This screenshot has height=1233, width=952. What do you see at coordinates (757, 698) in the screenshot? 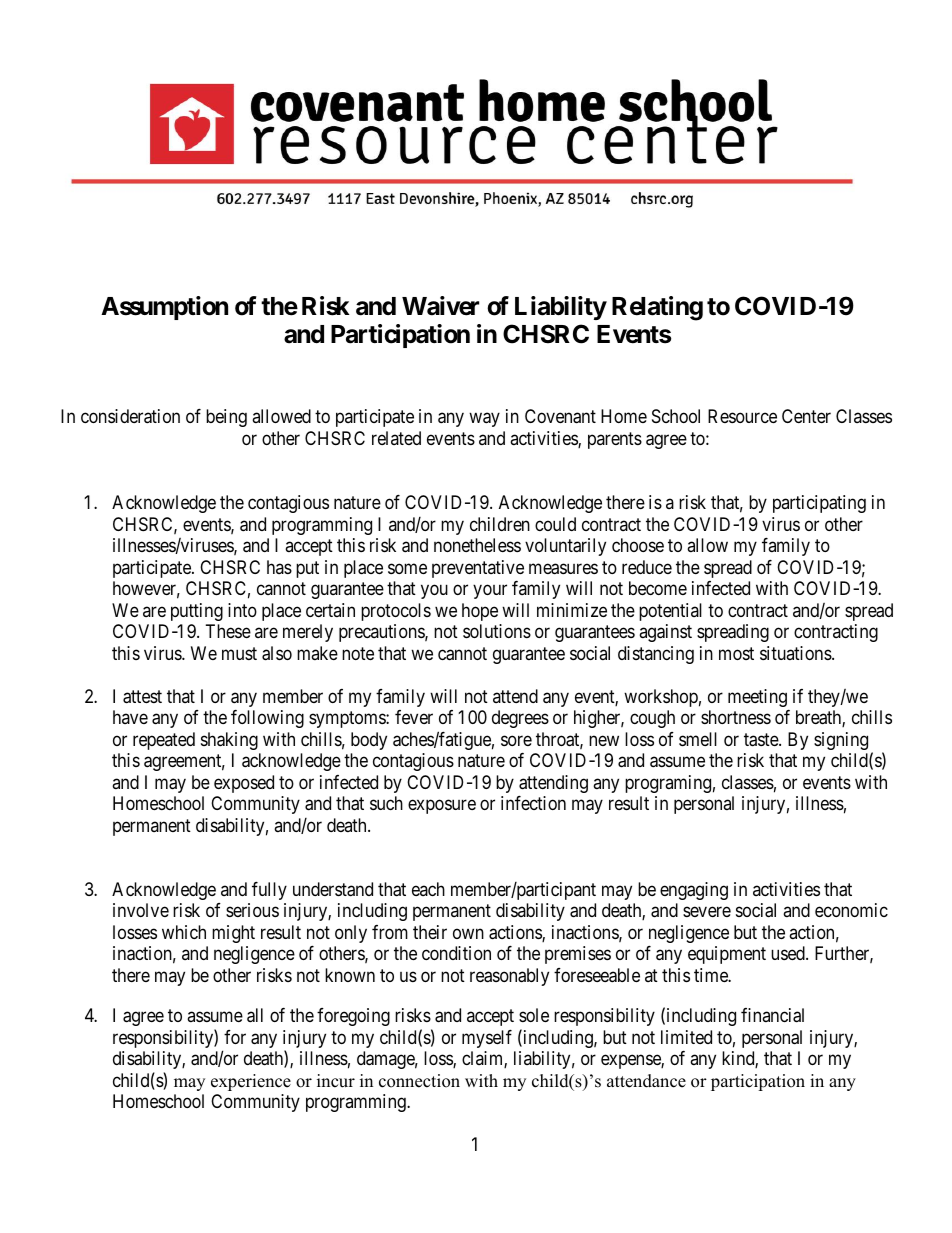
I see `meeting` at bounding box center [757, 698].
